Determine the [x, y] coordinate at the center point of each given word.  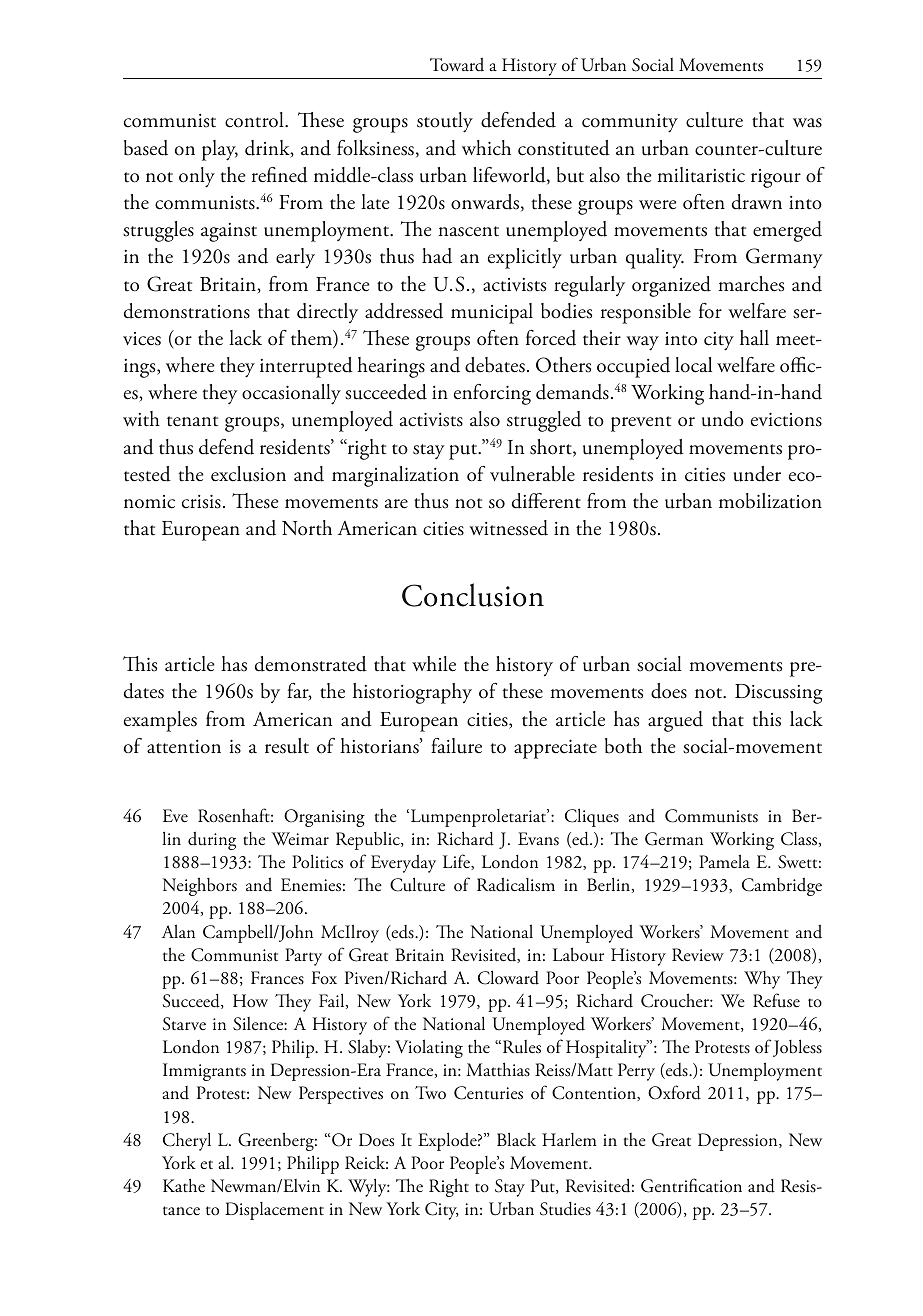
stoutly [445, 122]
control [255, 120]
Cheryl [187, 1141]
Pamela [724, 861]
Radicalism [516, 884]
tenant [192, 421]
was [807, 123]
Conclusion [473, 595]
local [693, 365]
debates [495, 365]
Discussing [779, 694]
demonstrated [311, 664]
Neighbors [199, 886]
